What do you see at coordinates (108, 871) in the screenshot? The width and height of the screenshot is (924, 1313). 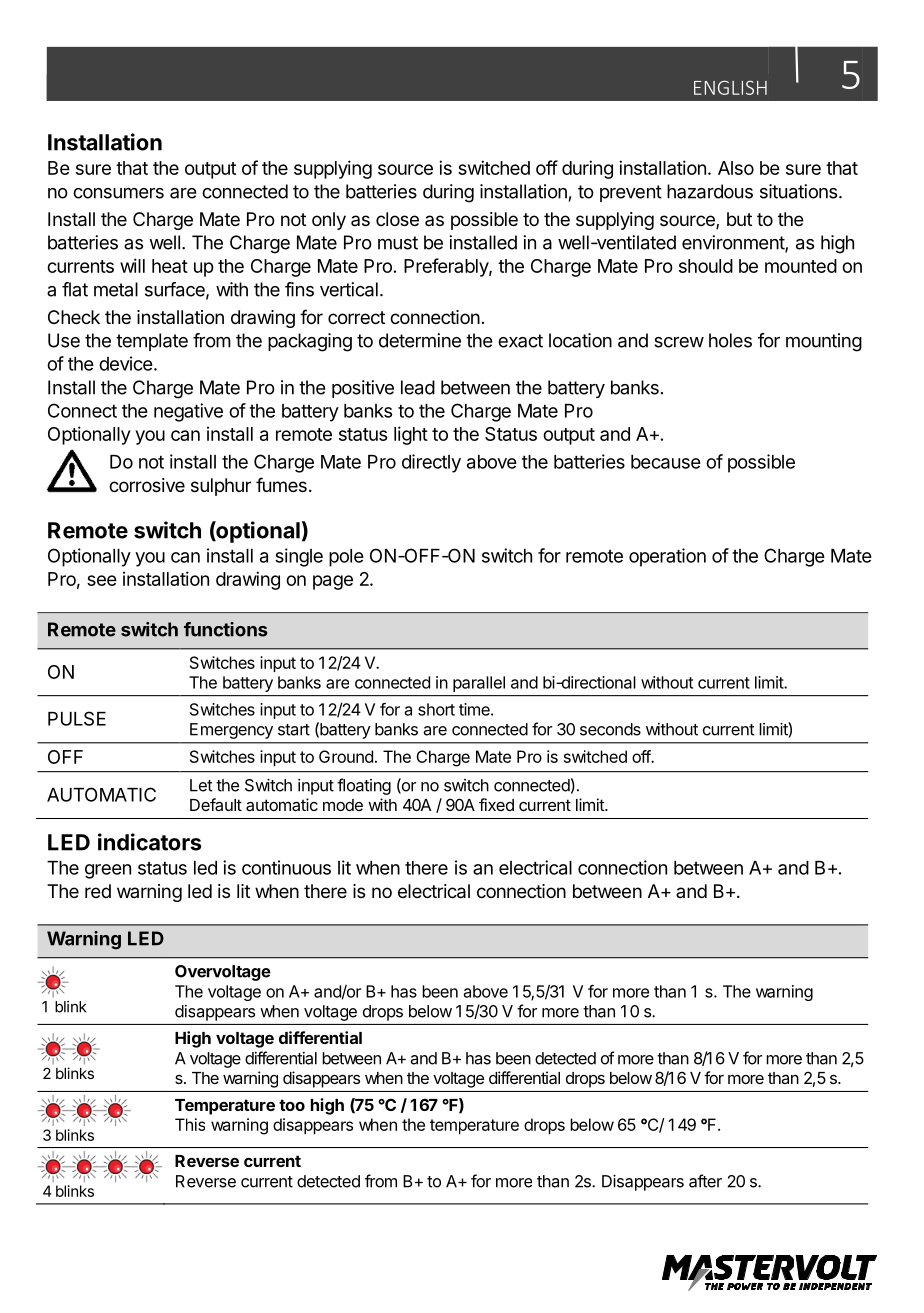 I see `green` at bounding box center [108, 871].
